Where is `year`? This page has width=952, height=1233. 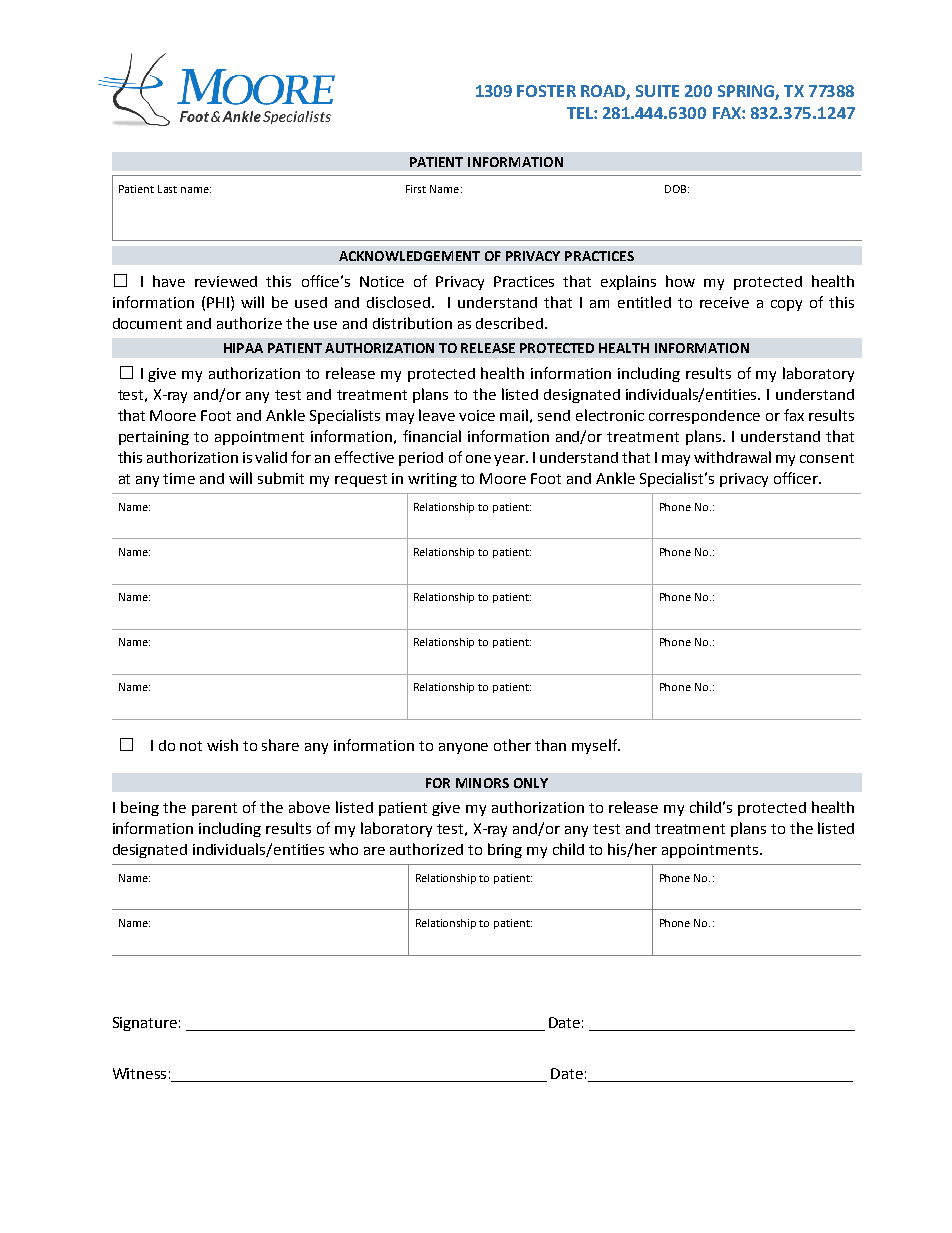 year is located at coordinates (510, 460).
